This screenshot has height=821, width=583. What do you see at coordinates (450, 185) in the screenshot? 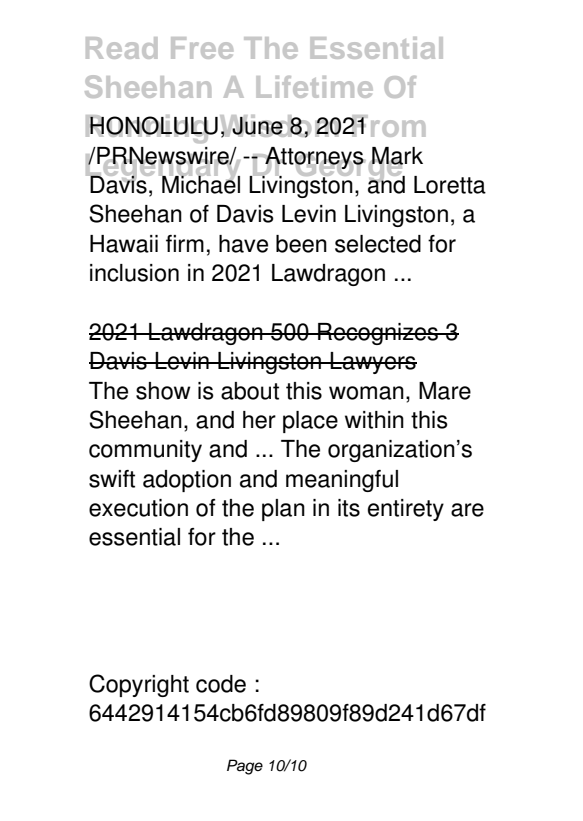
I see `Loretta` at bounding box center [450, 185].
